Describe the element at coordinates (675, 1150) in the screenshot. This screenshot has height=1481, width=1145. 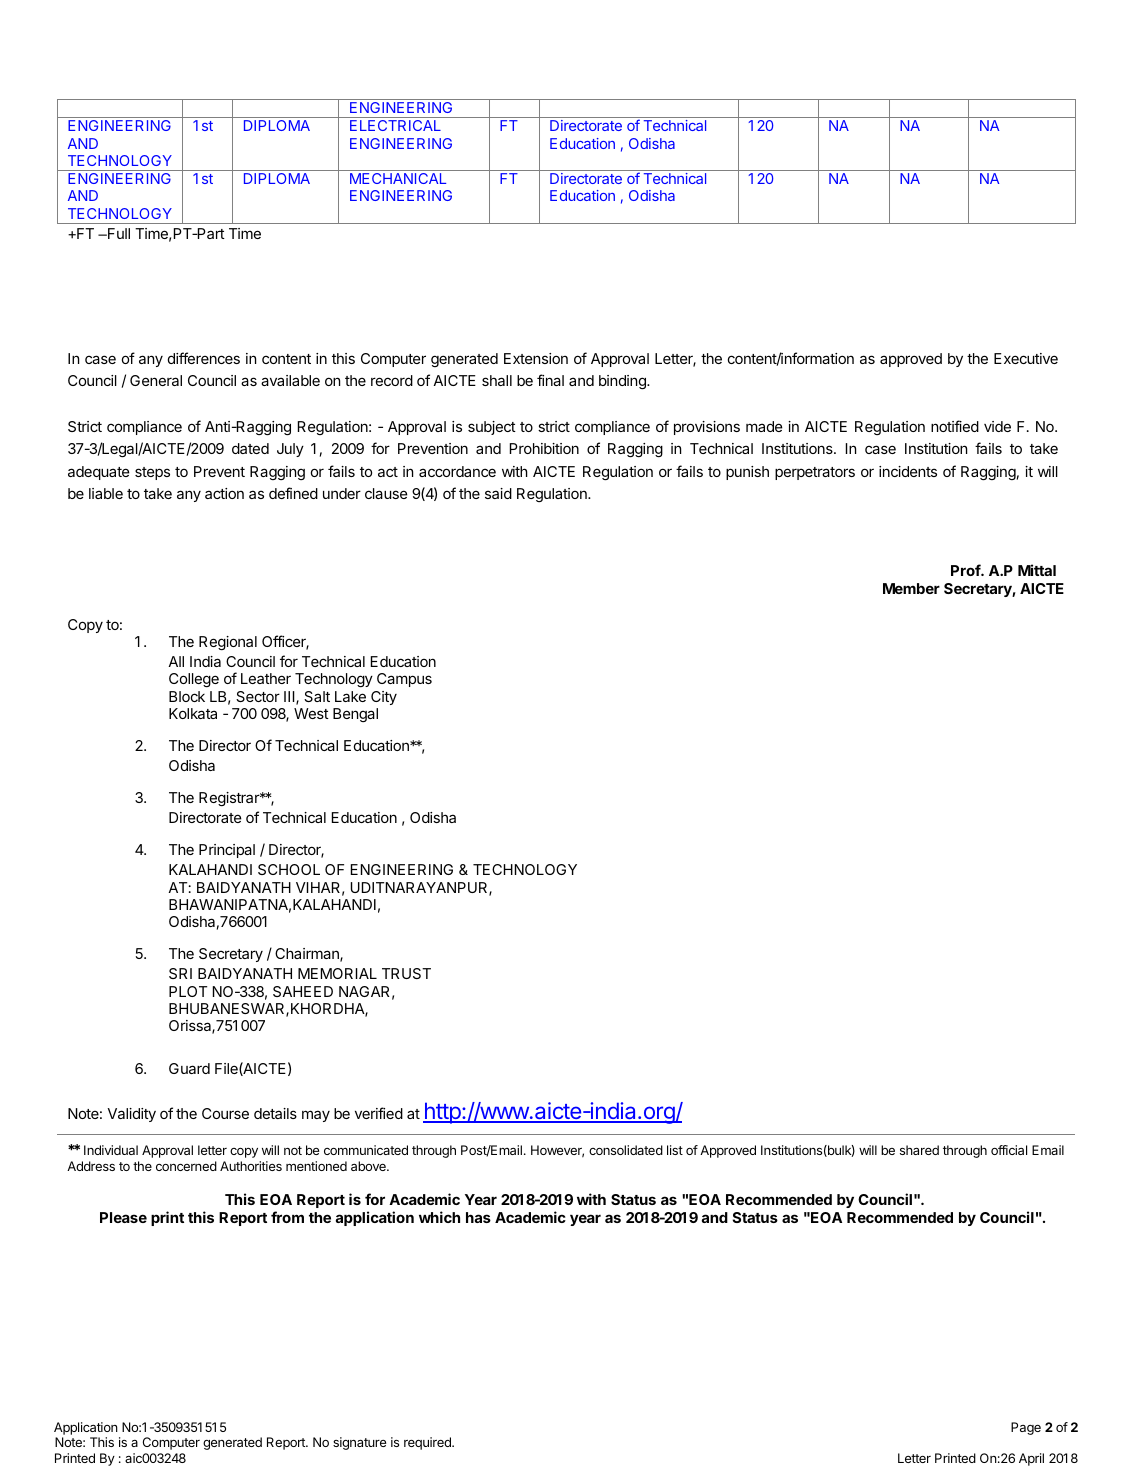
I see `list` at that location.
